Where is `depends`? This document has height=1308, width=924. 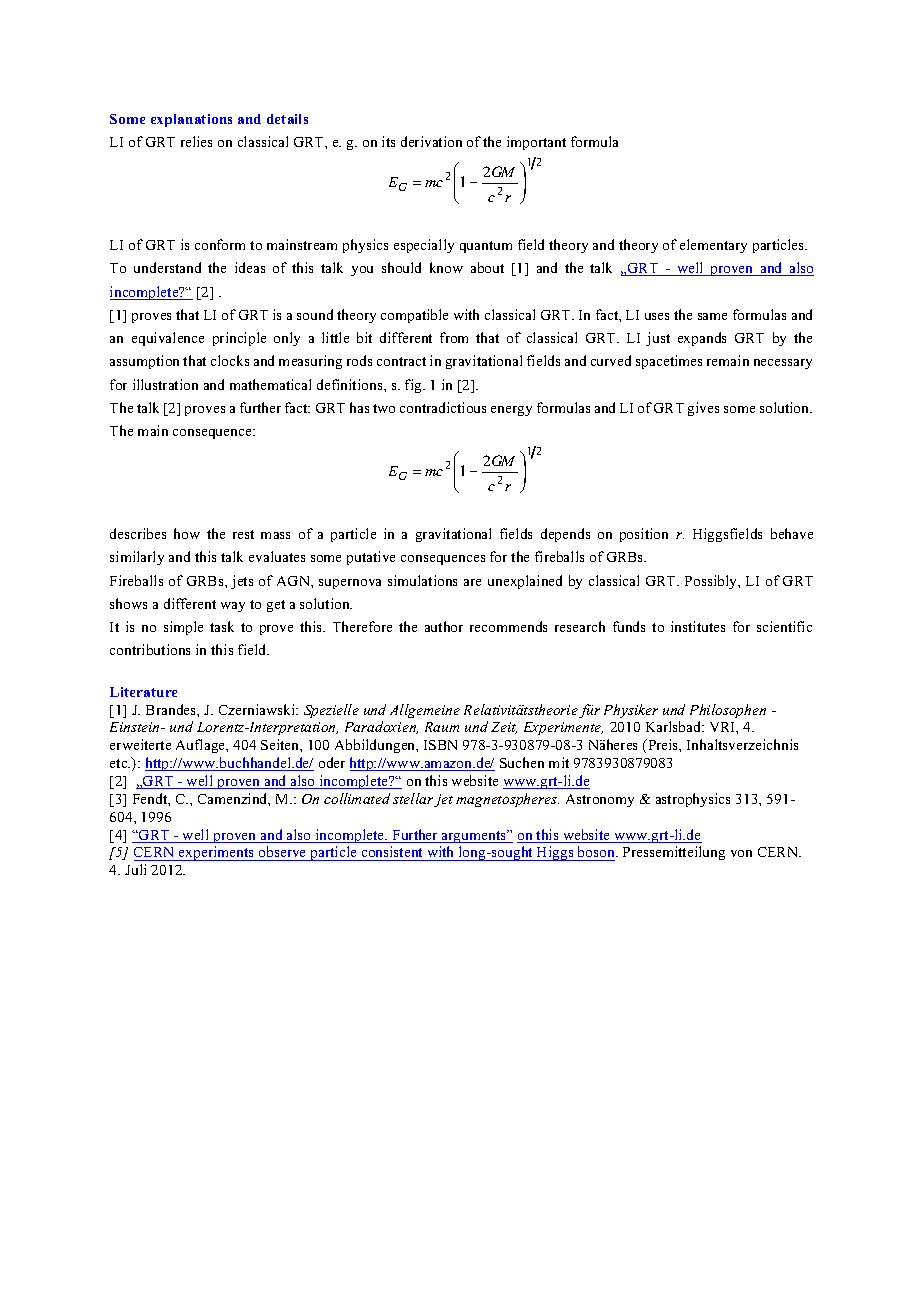 depends is located at coordinates (565, 535).
